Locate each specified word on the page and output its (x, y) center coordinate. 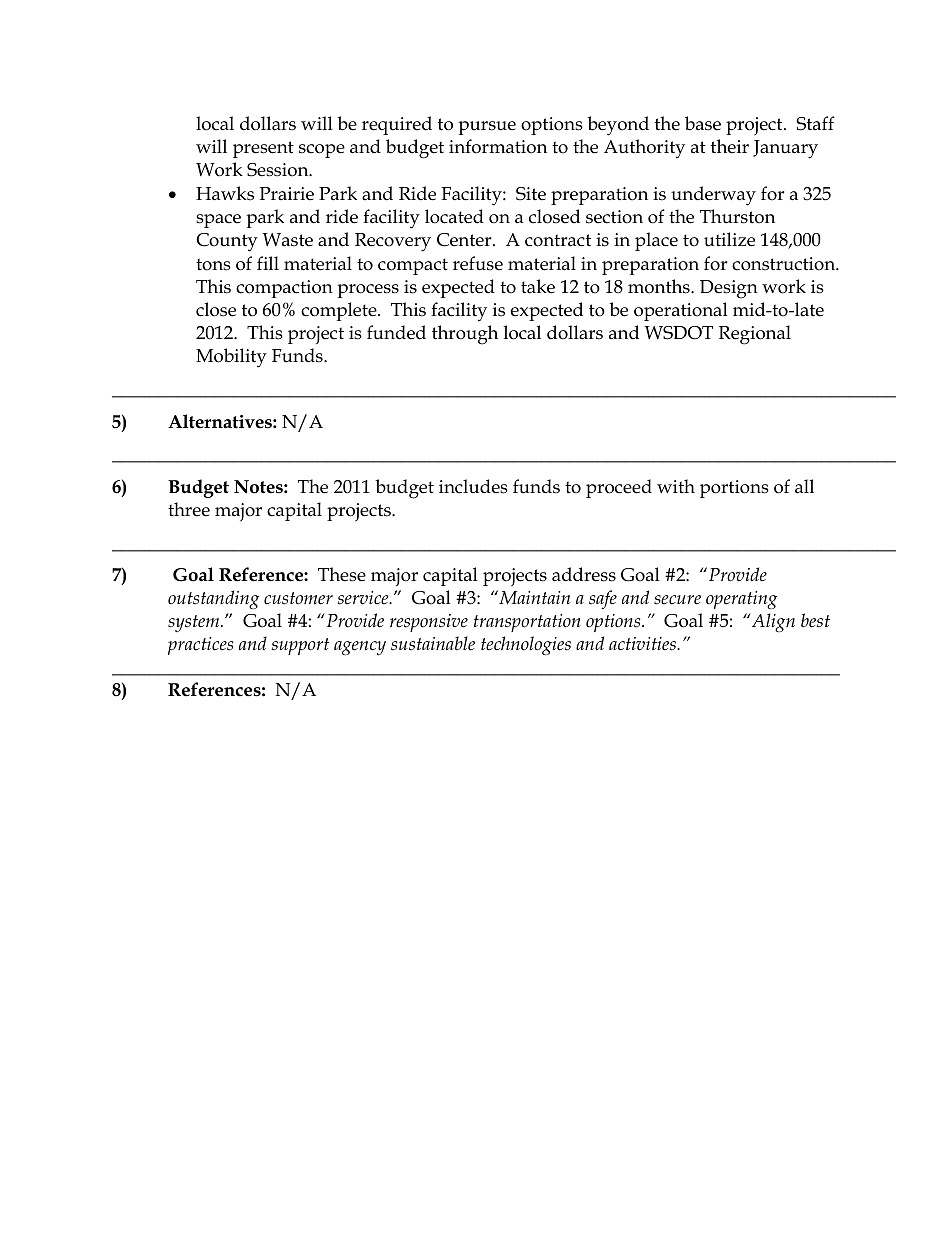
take (538, 286)
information (498, 146)
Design (729, 289)
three (189, 509)
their (730, 146)
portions (734, 489)
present (263, 149)
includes (473, 486)
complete (340, 311)
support (300, 646)
